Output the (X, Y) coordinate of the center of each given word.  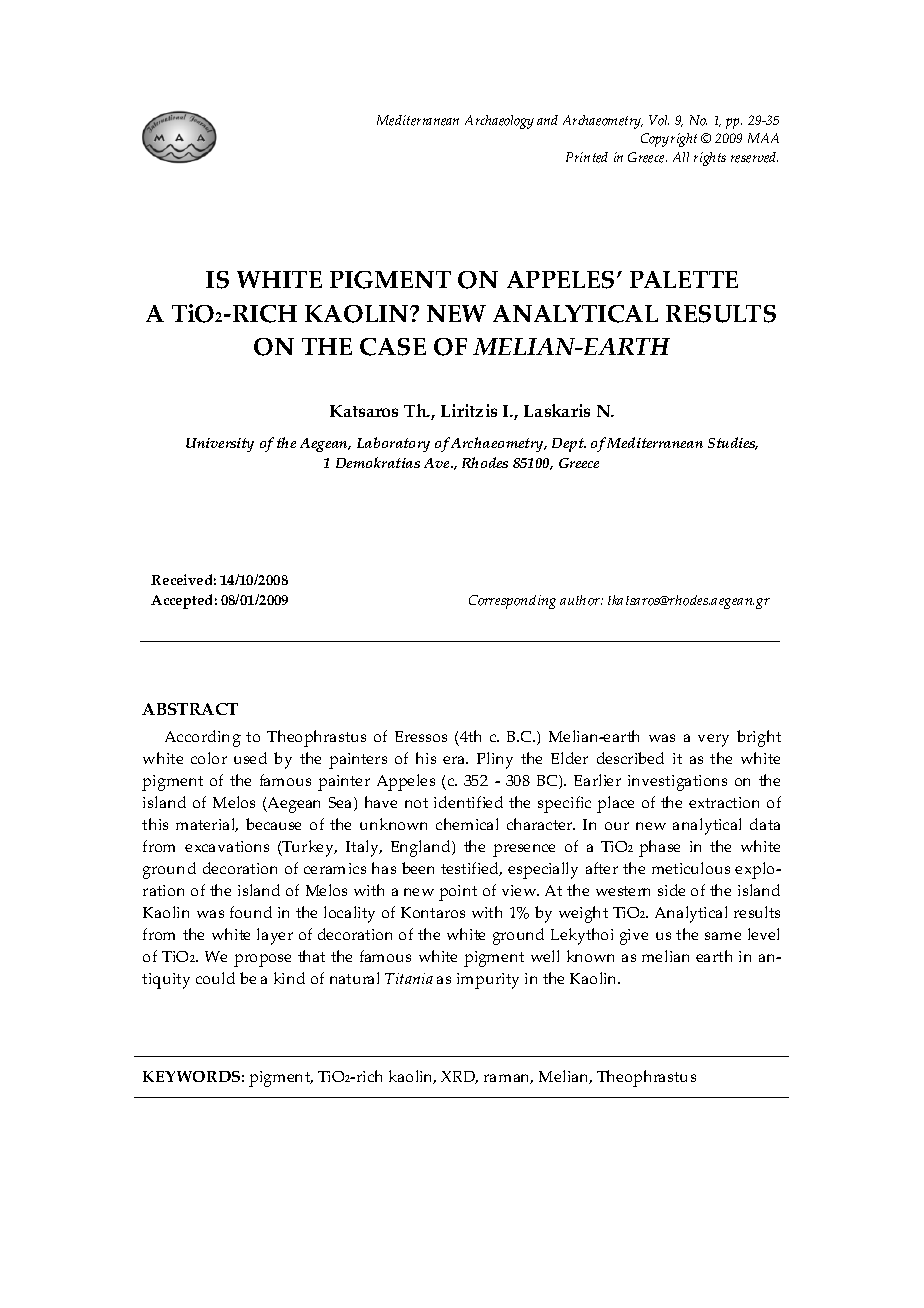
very (713, 740)
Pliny (495, 760)
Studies (733, 443)
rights (710, 159)
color (209, 758)
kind (289, 978)
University (220, 445)
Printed (587, 157)
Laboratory (393, 444)
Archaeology (499, 122)
